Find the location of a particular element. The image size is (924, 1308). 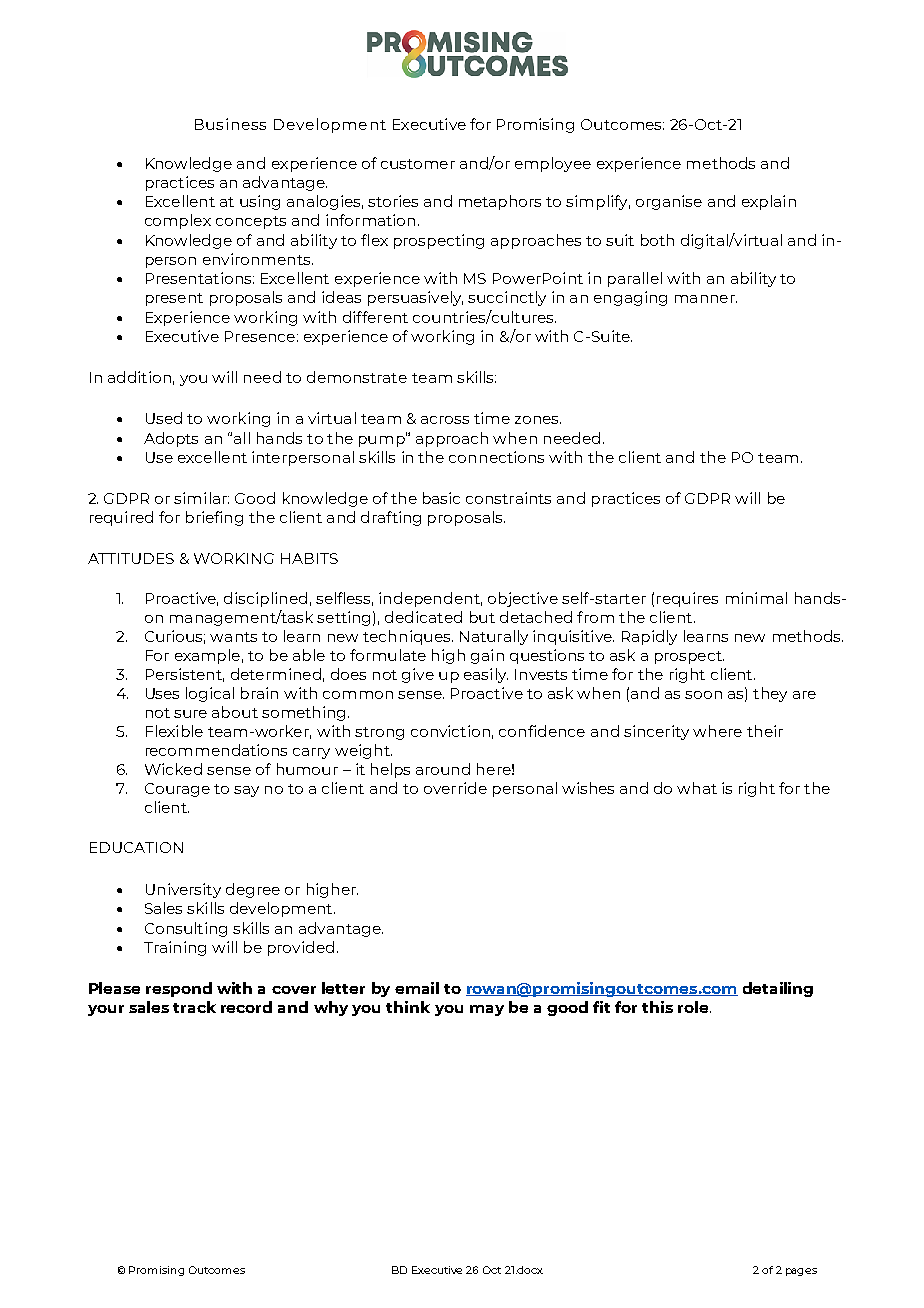

track is located at coordinates (194, 1007).
